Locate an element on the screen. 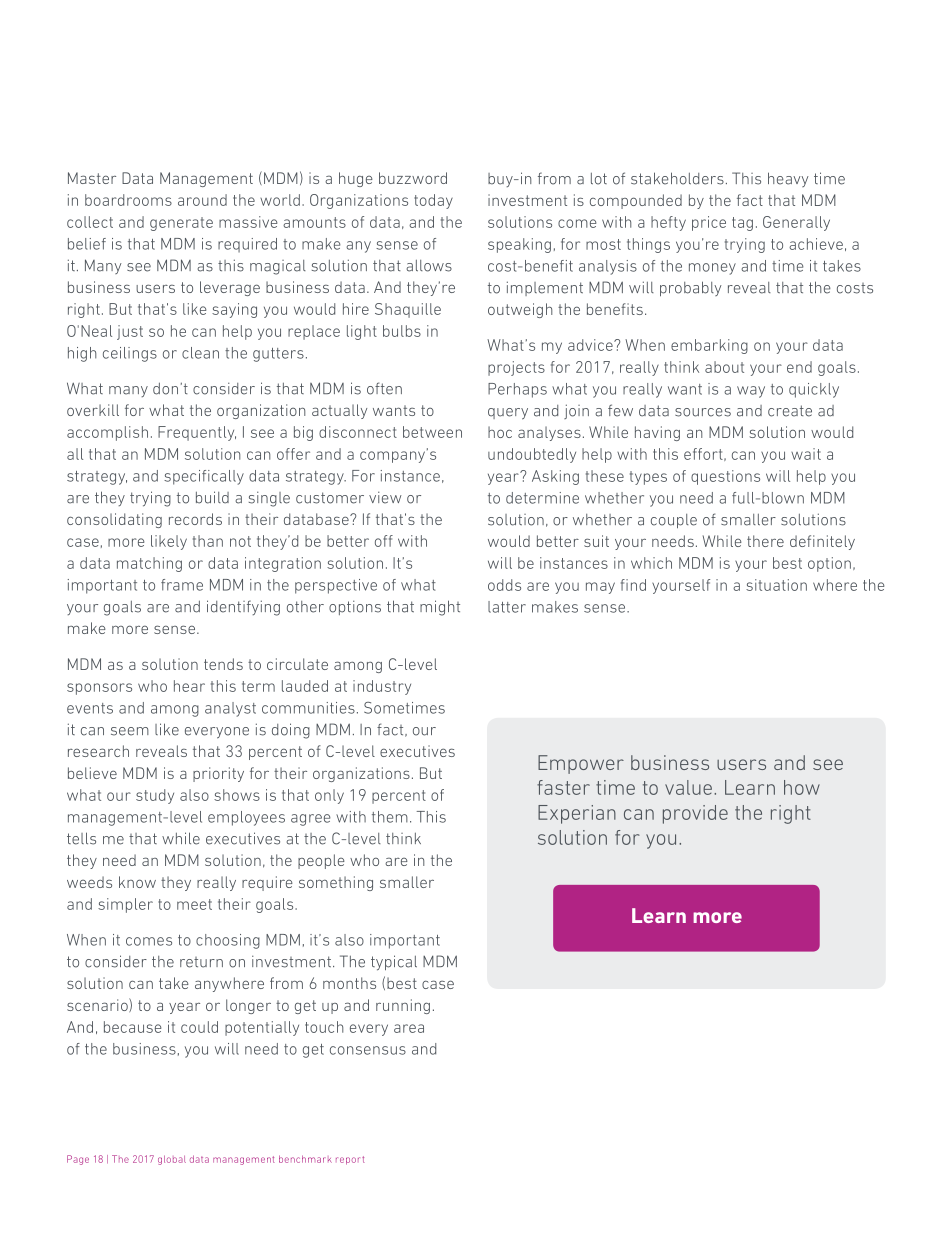  situation is located at coordinates (776, 585).
